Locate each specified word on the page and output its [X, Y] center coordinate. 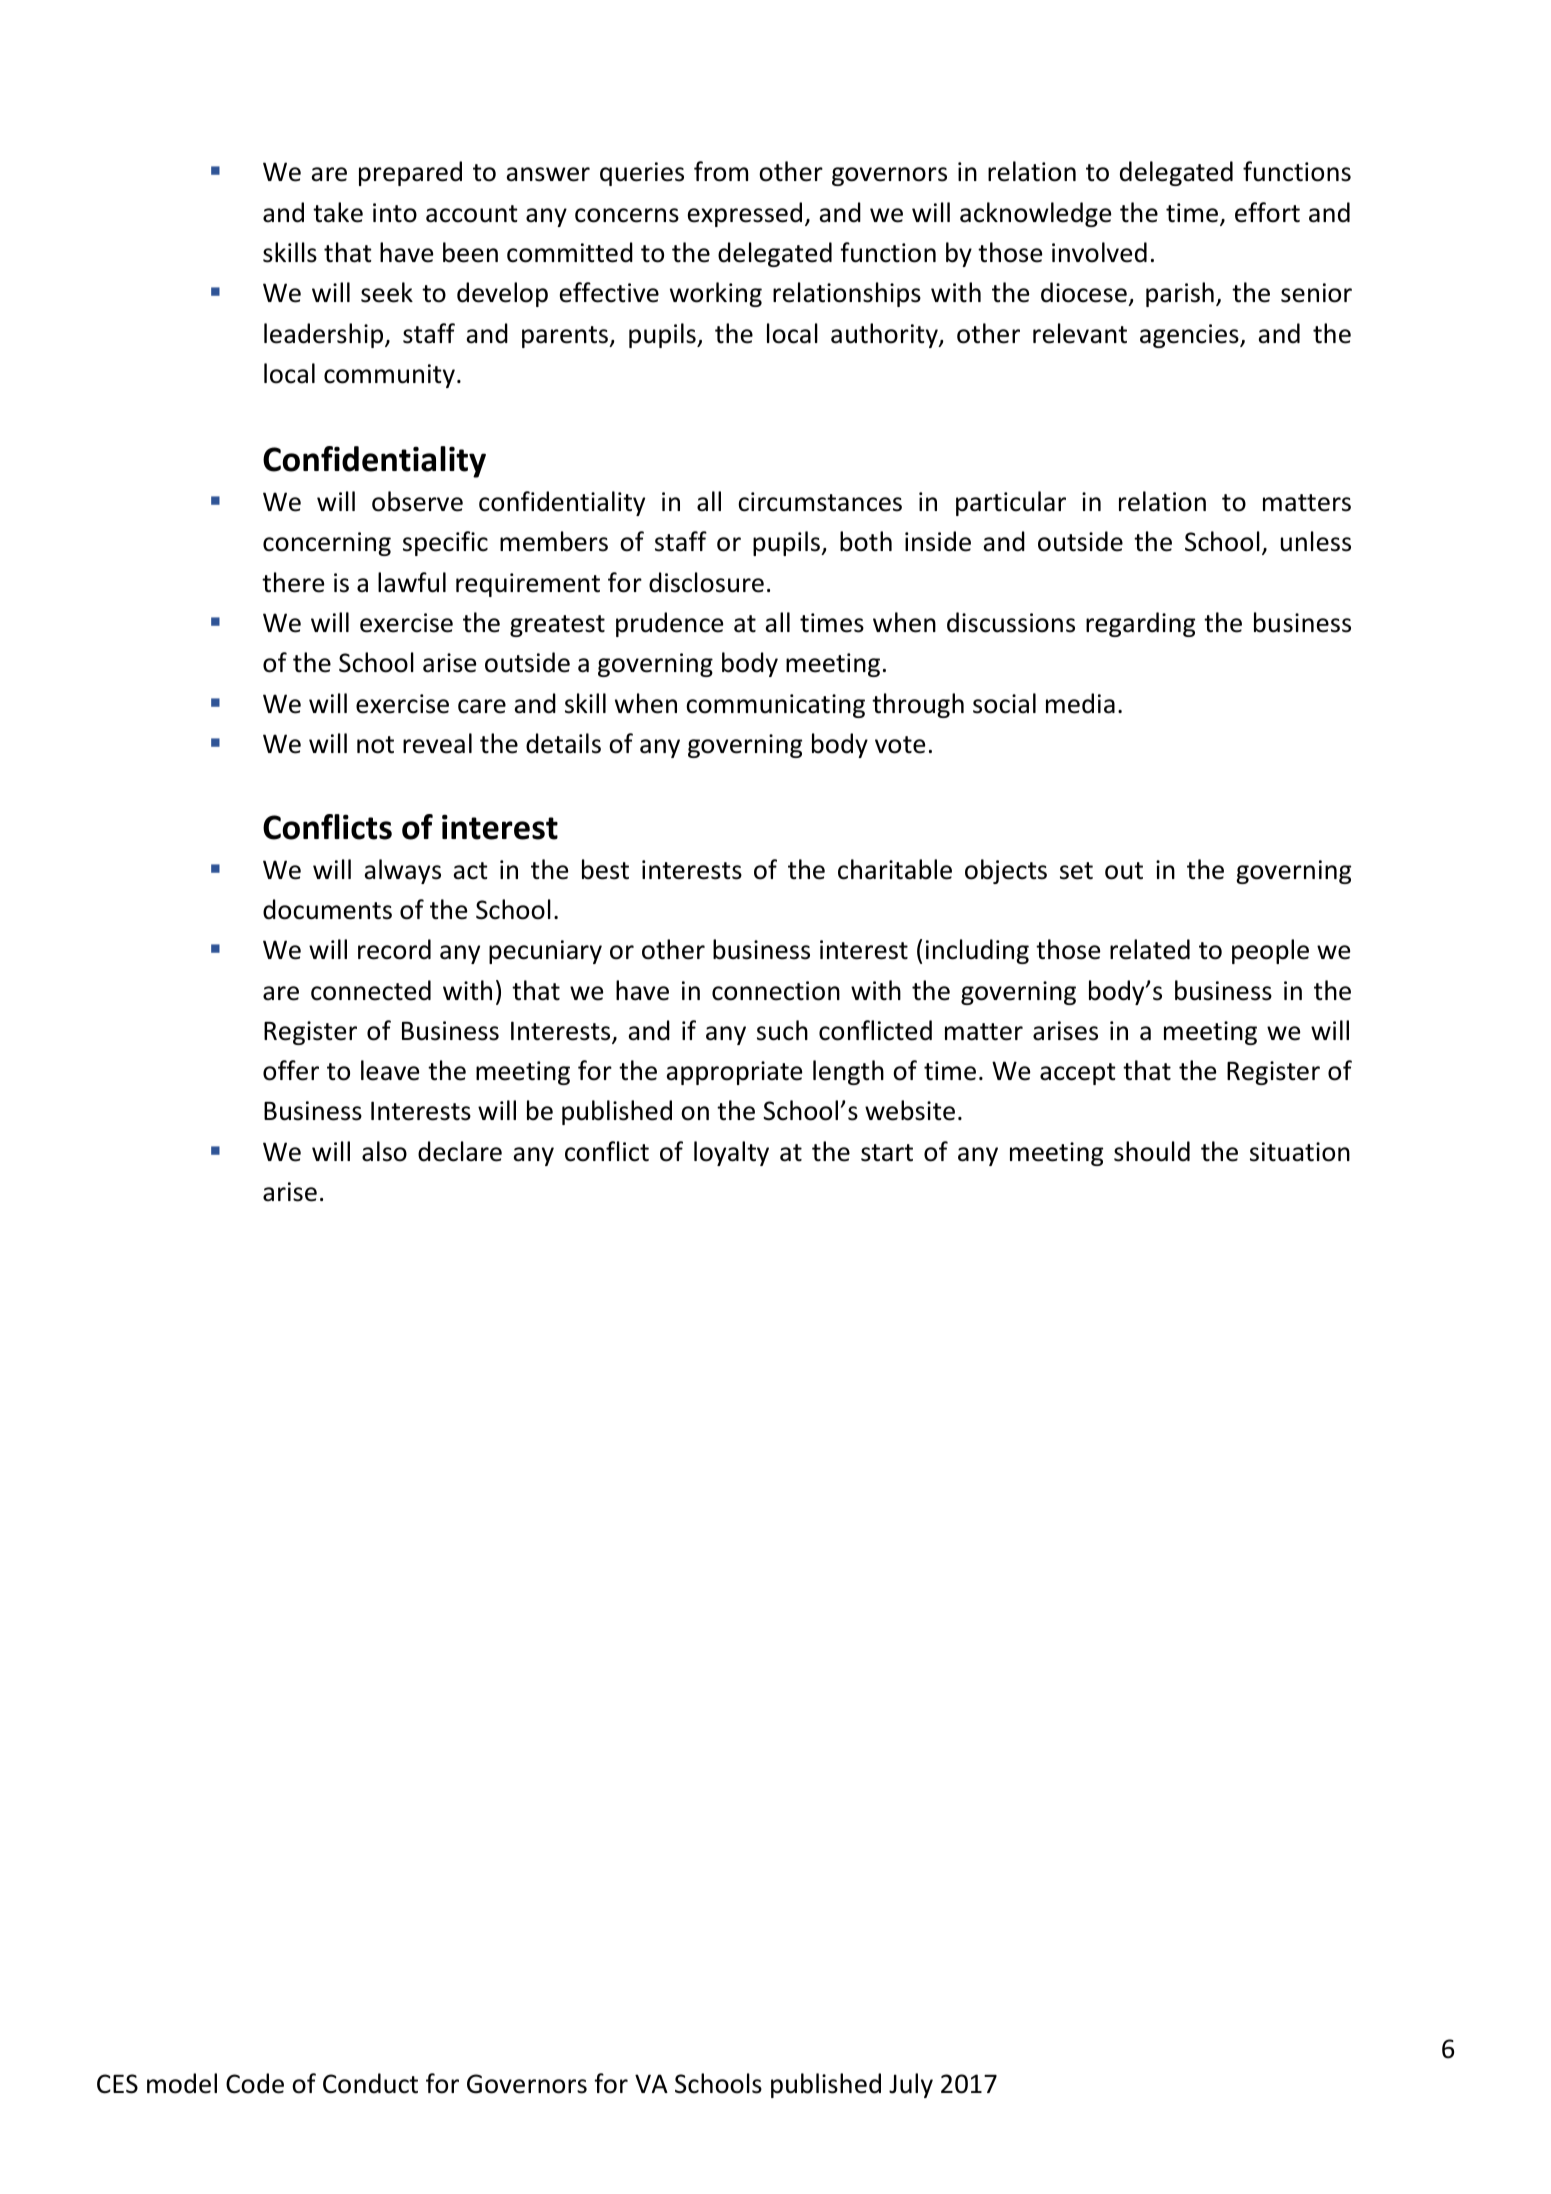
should [1152, 1151]
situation [1300, 1152]
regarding [1140, 624]
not [375, 745]
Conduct [370, 2083]
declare [460, 1151]
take [338, 212]
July [911, 2085]
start [887, 1153]
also [384, 1151]
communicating [775, 706]
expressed [745, 214]
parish [1180, 294]
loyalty [731, 1153]
